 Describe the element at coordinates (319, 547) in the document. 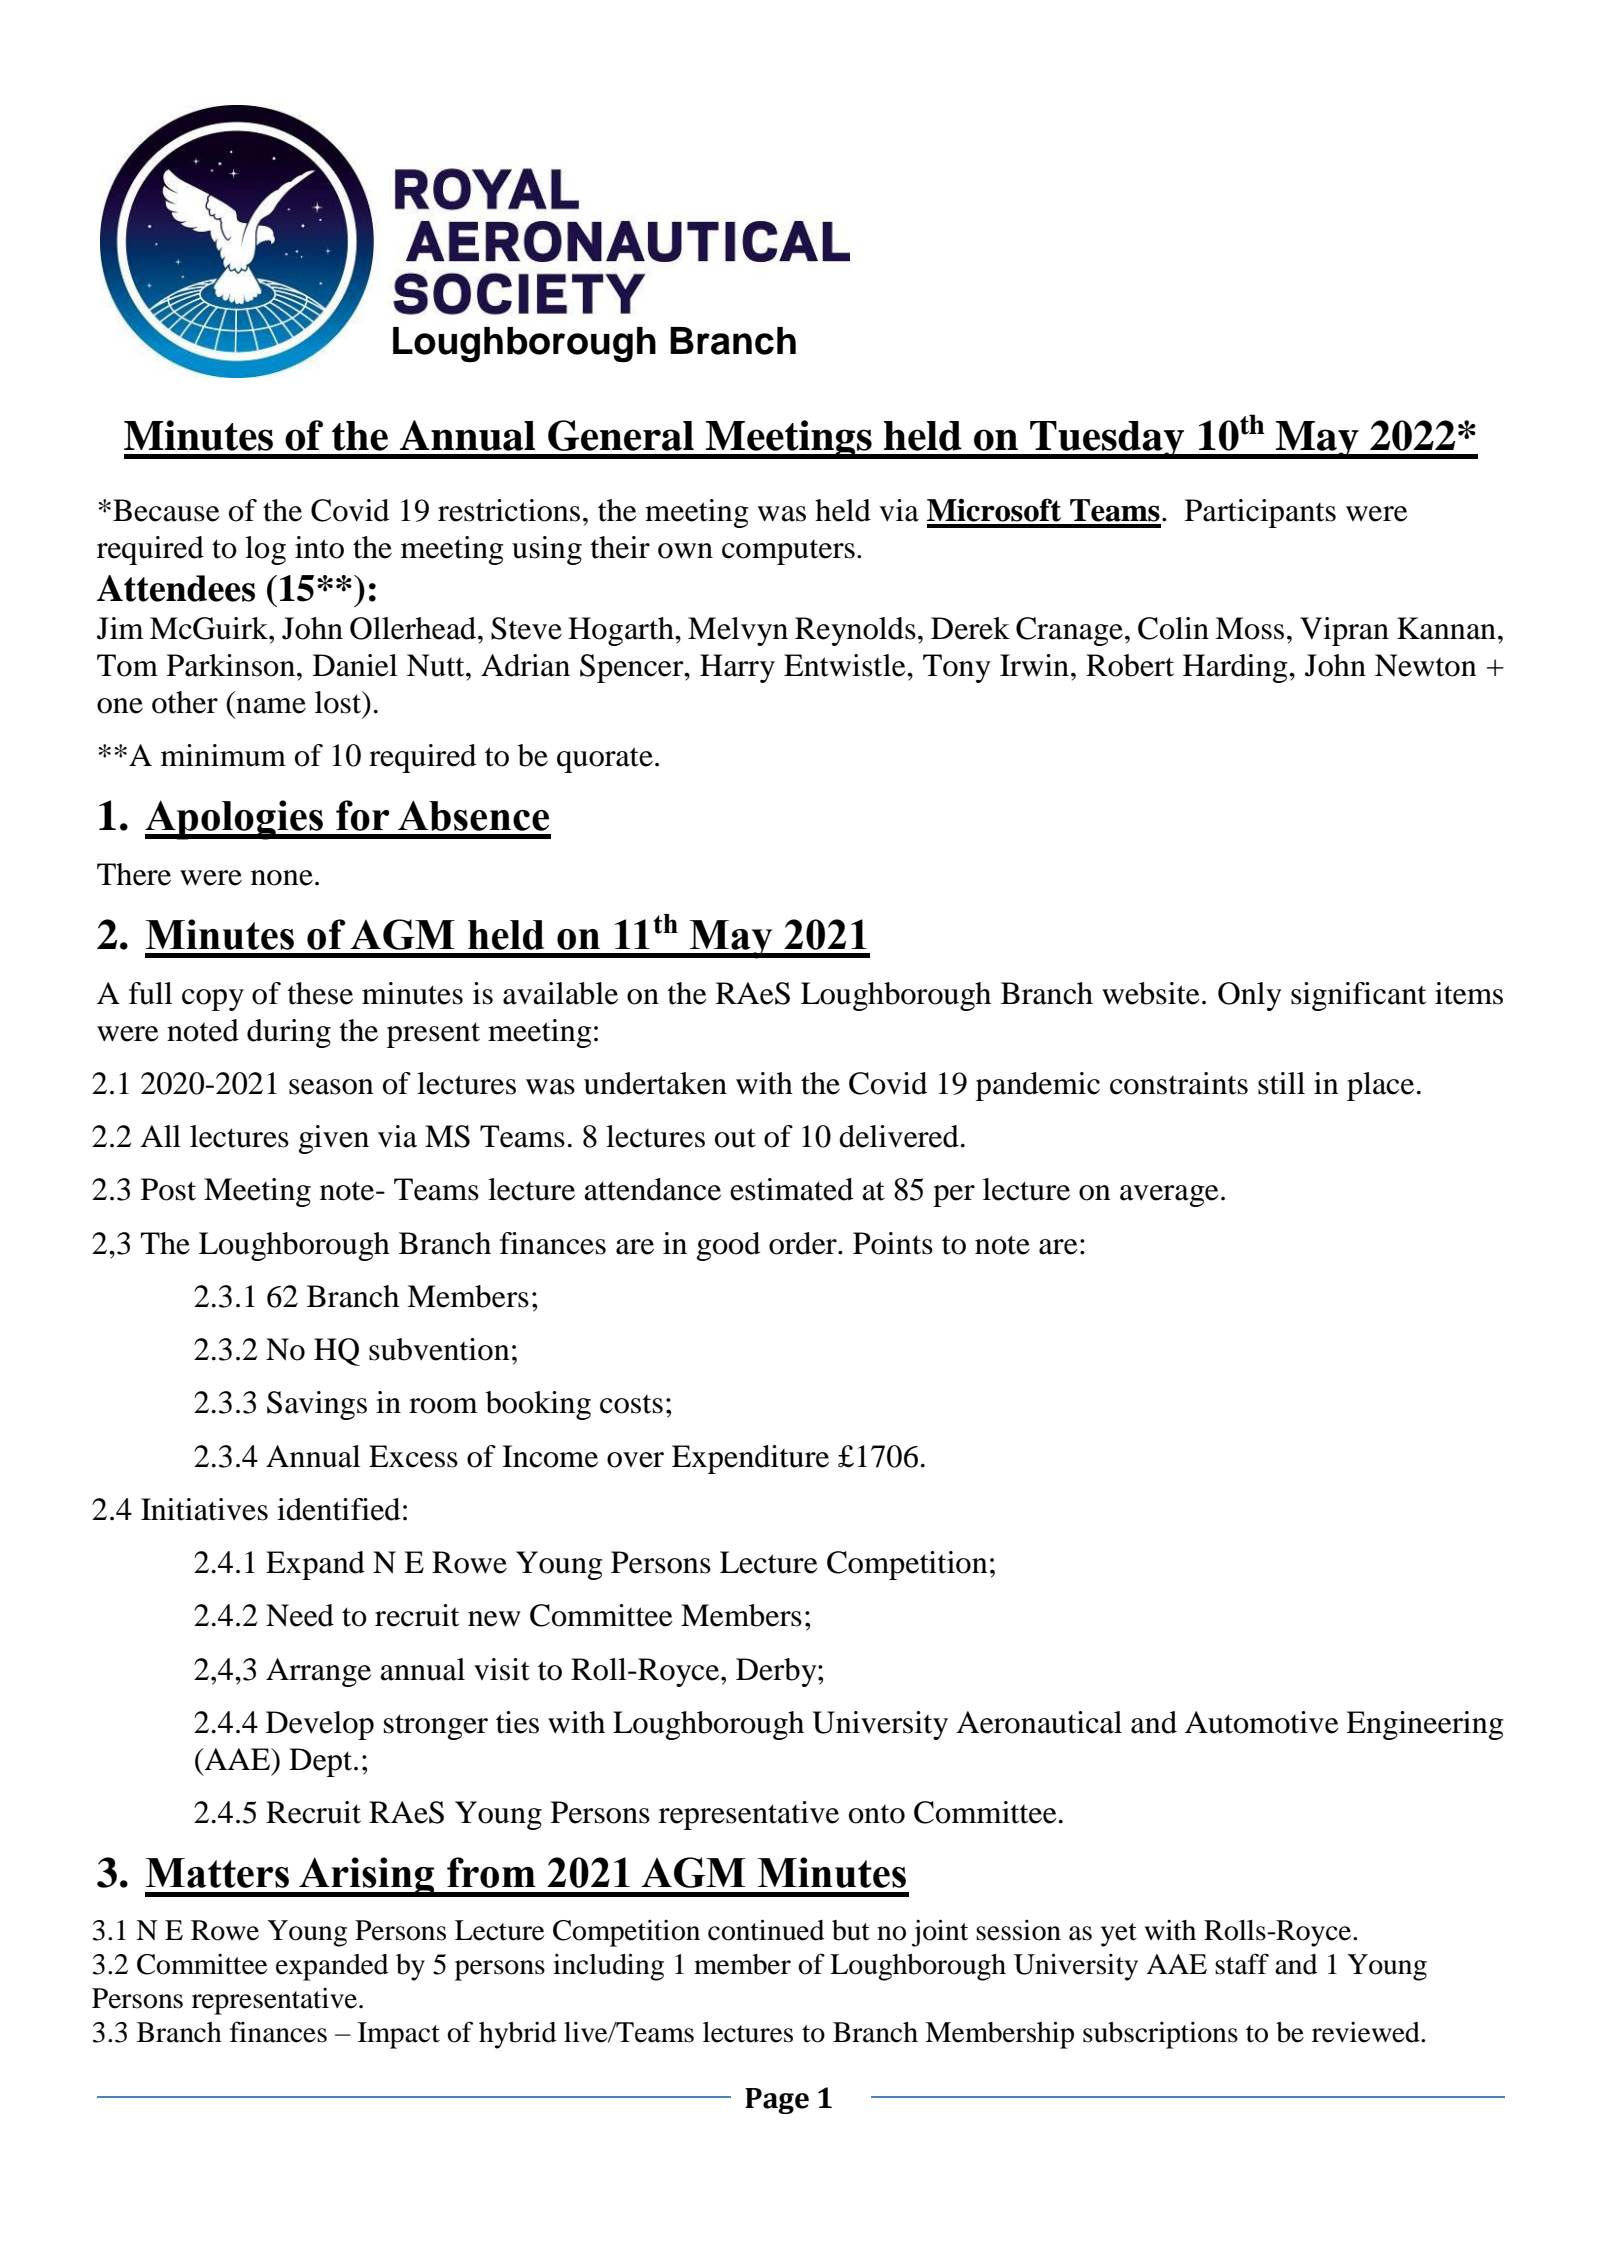

I see `into` at that location.
